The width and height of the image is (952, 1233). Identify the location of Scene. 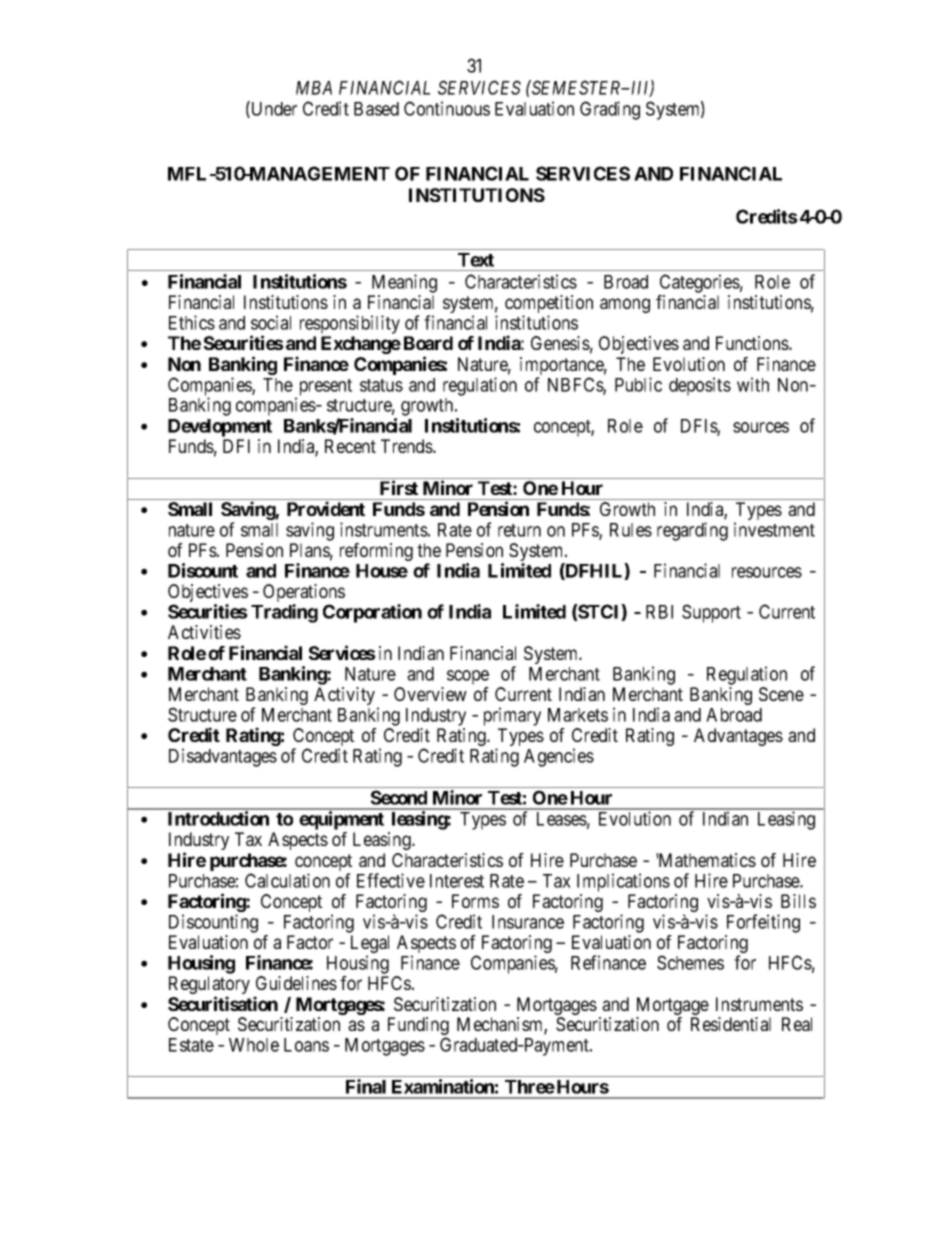
(781, 694).
